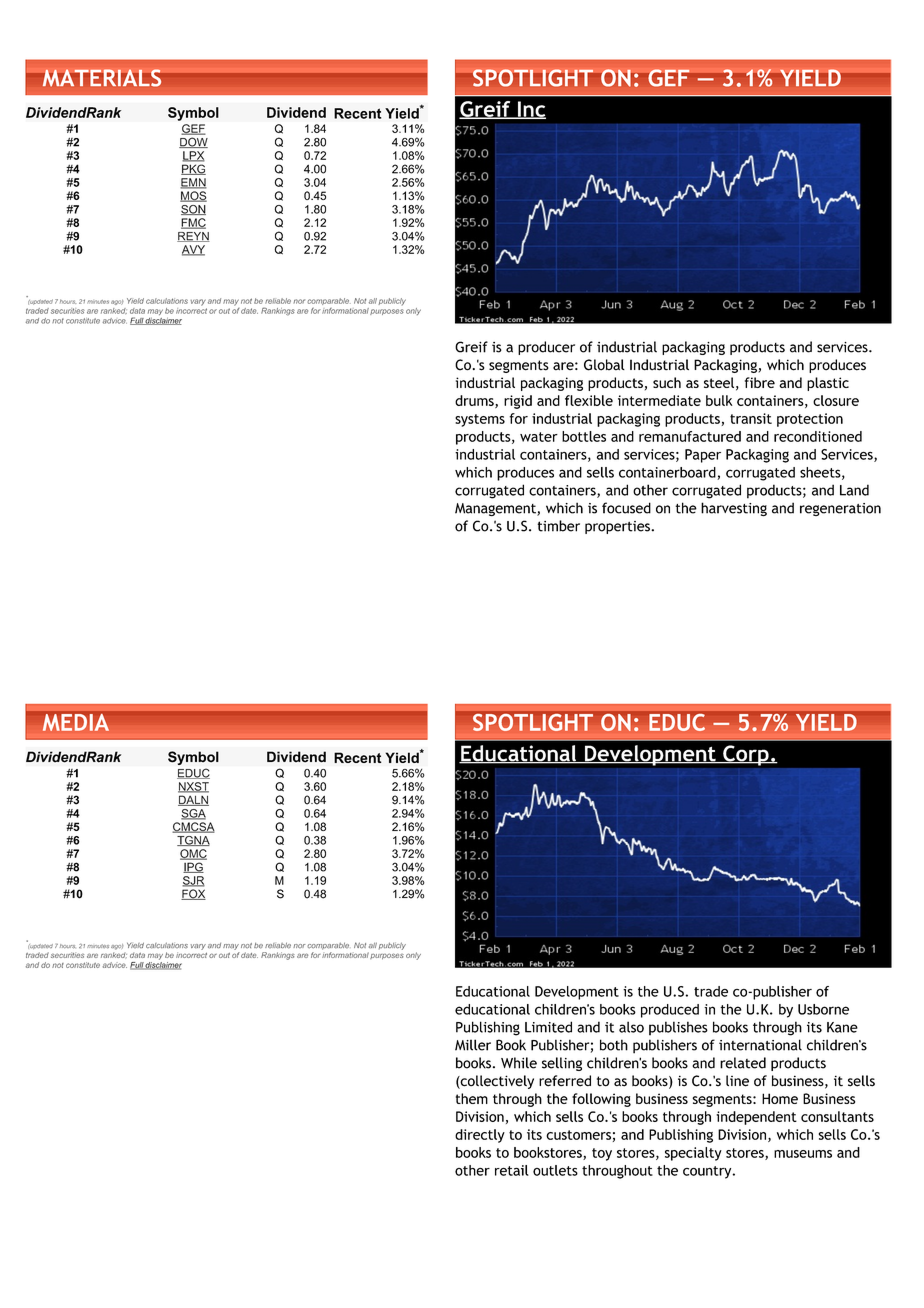 This screenshot has height=1308, width=924. I want to click on FMC, so click(193, 223).
